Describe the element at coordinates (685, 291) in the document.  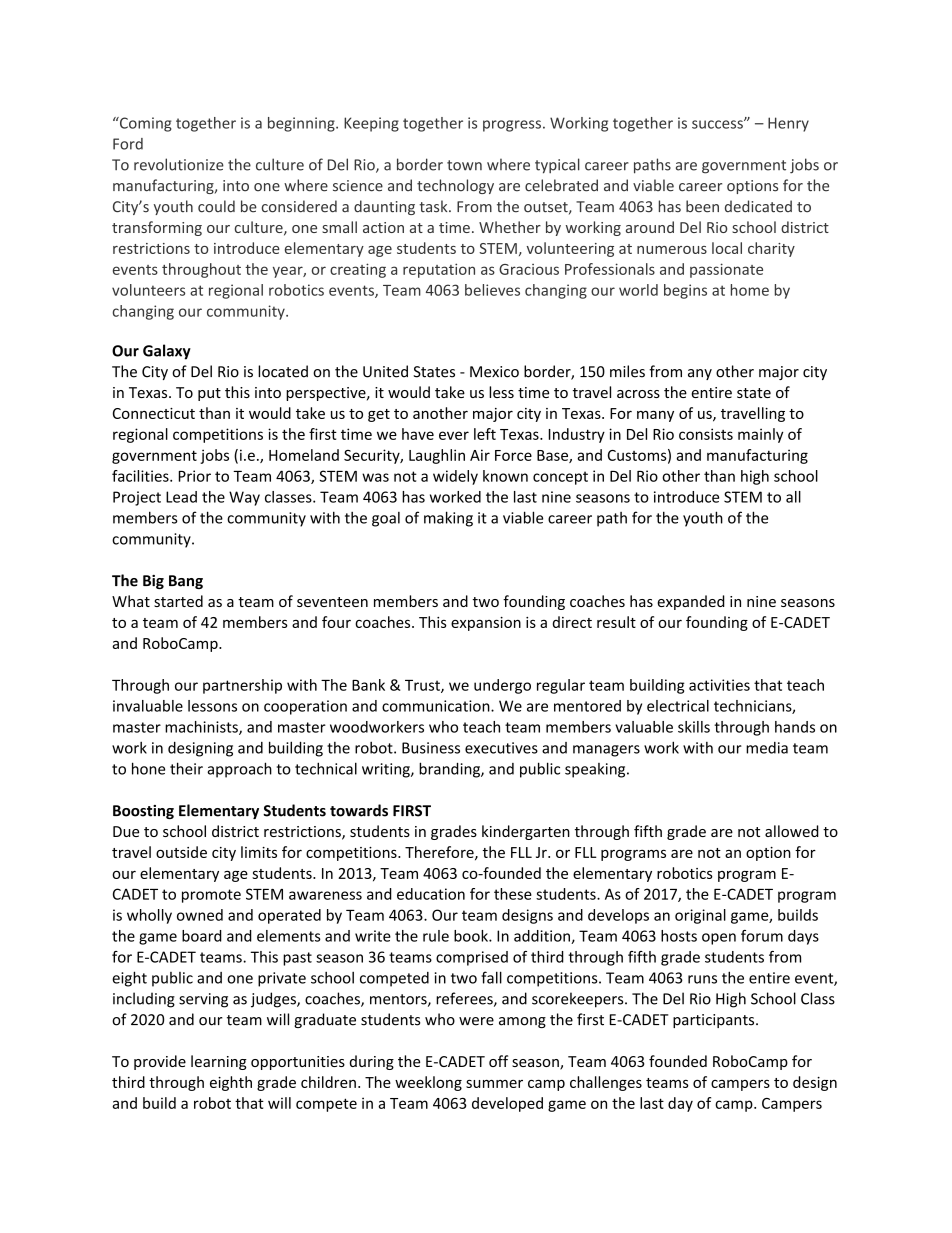
I see `begins` at that location.
